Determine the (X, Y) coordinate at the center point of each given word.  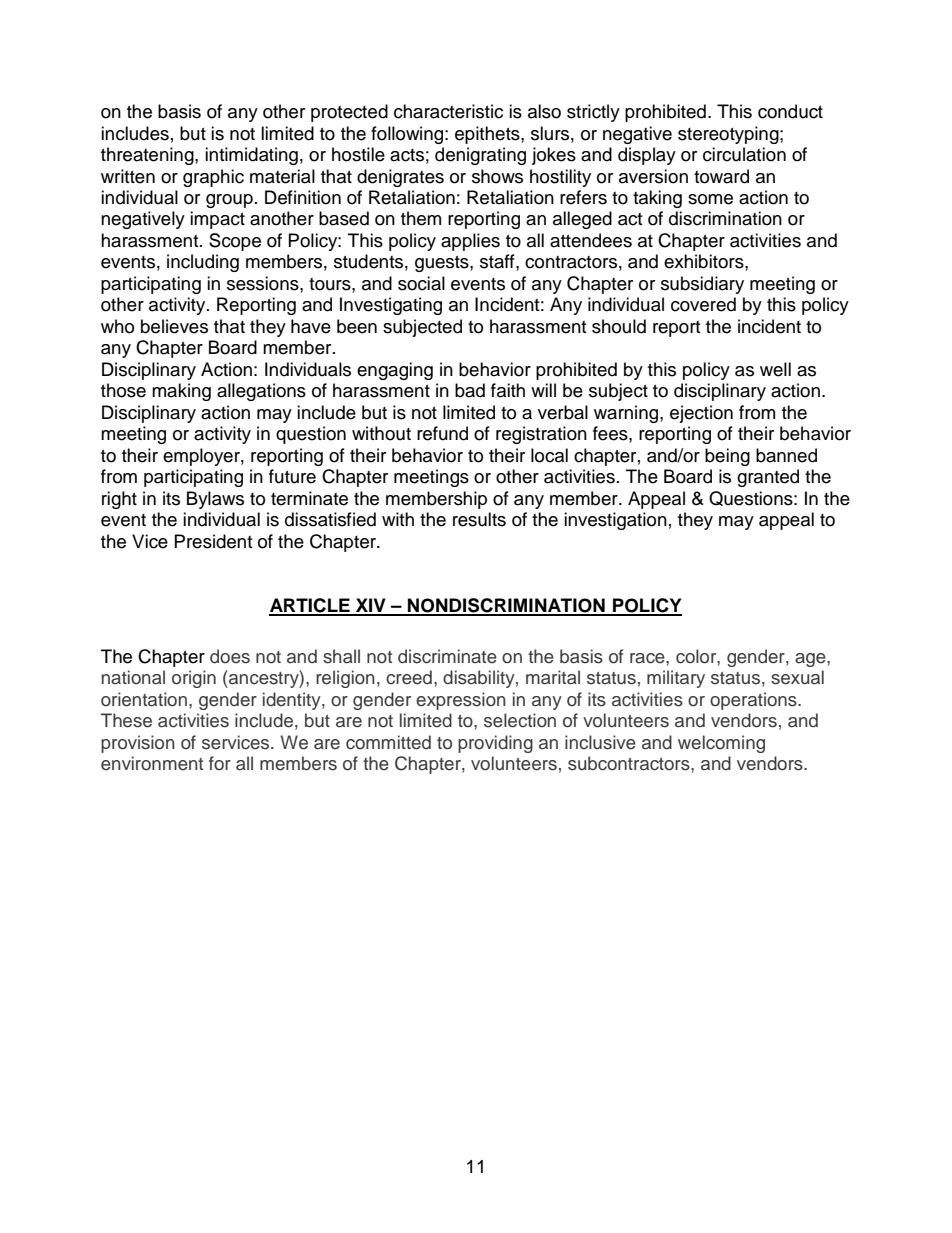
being (727, 457)
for (220, 763)
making (181, 392)
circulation (744, 154)
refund (442, 433)
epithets (488, 135)
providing (495, 744)
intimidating (251, 156)
